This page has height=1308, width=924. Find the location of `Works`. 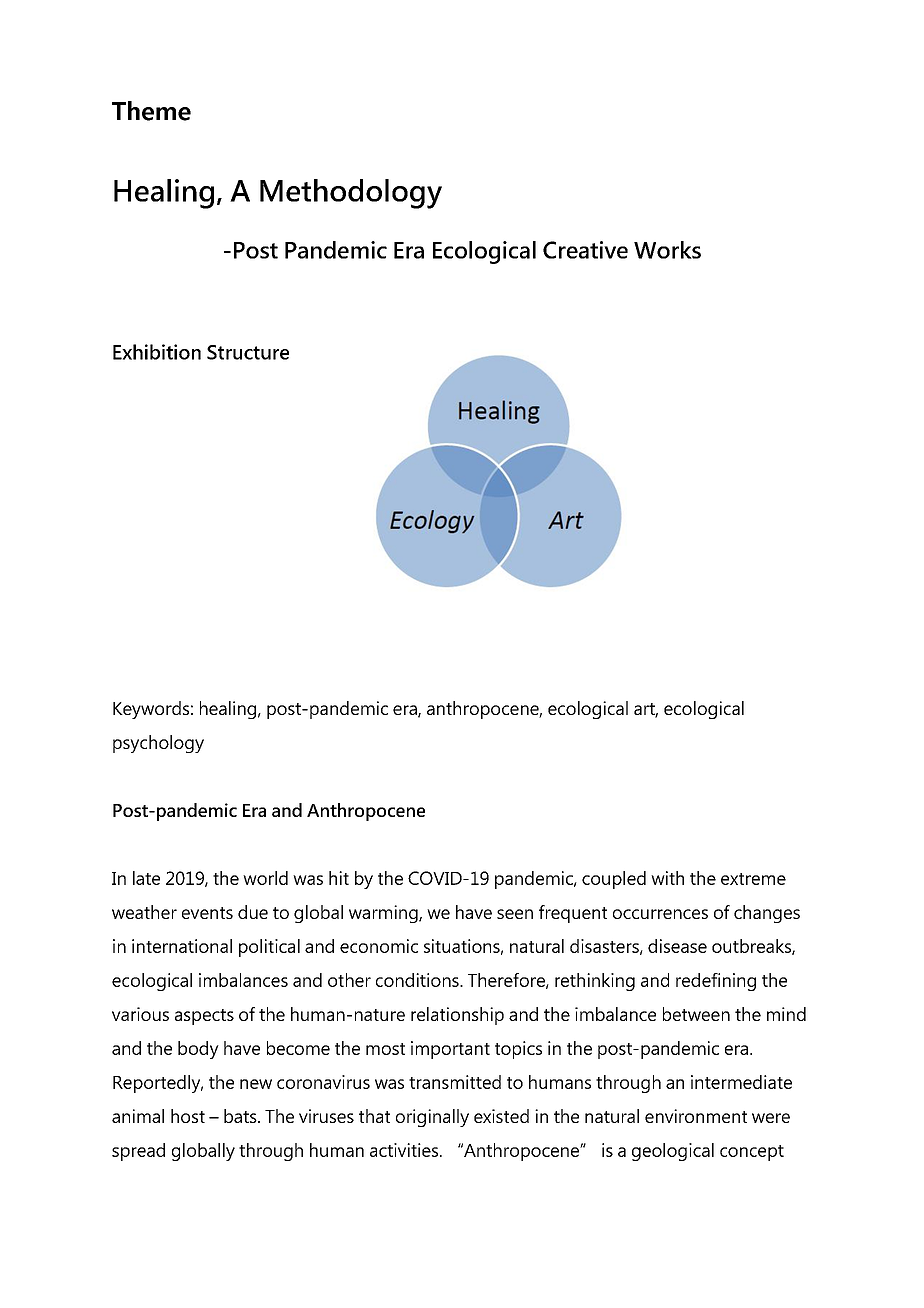

Works is located at coordinates (667, 250).
